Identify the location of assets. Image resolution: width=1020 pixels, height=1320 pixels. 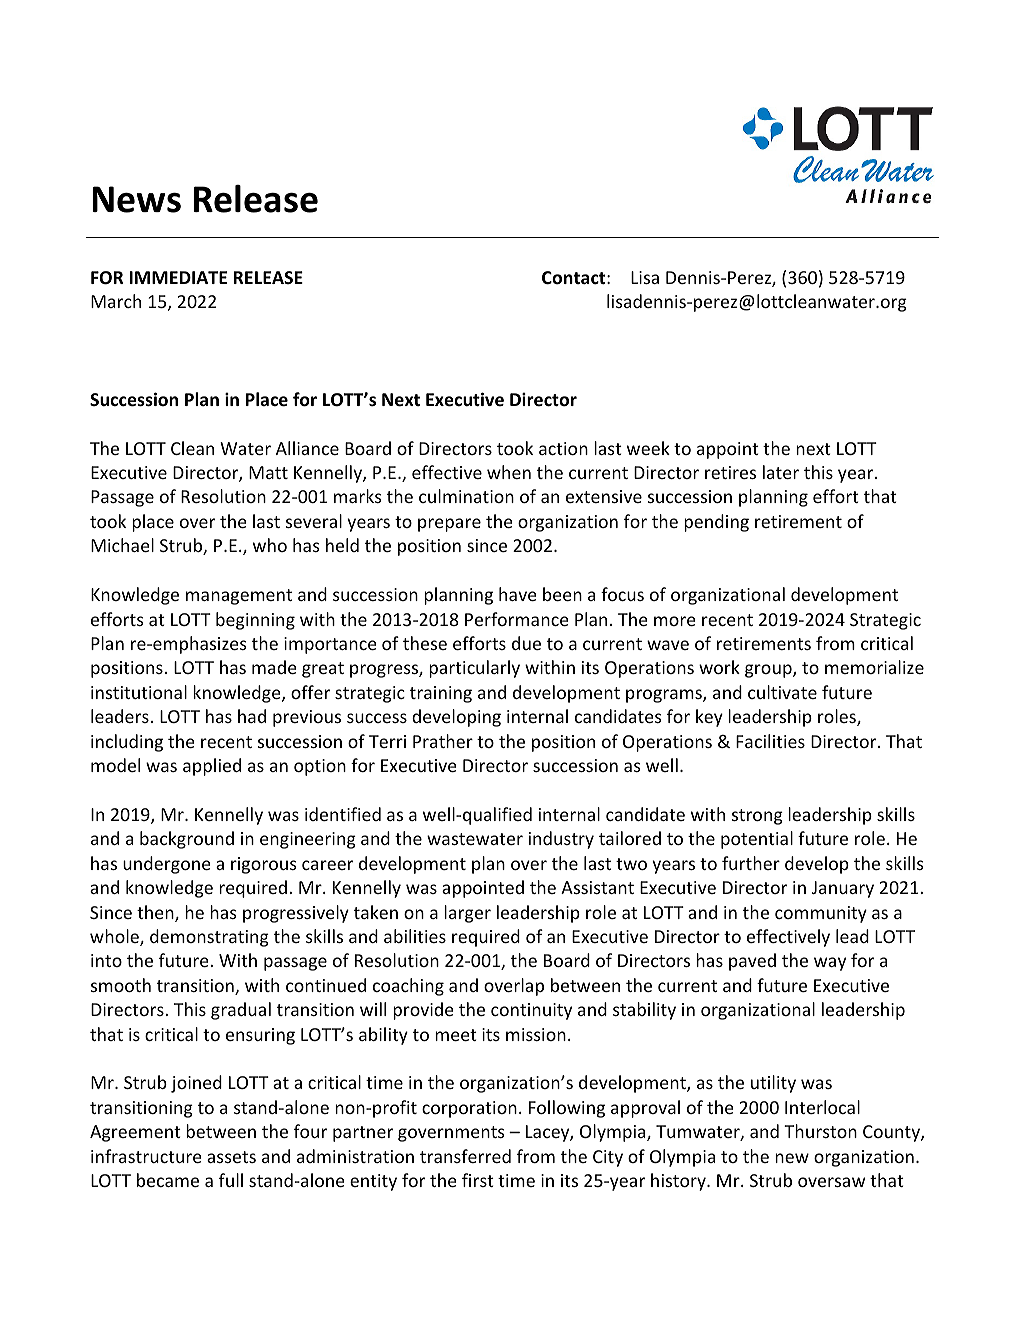
(231, 1157).
